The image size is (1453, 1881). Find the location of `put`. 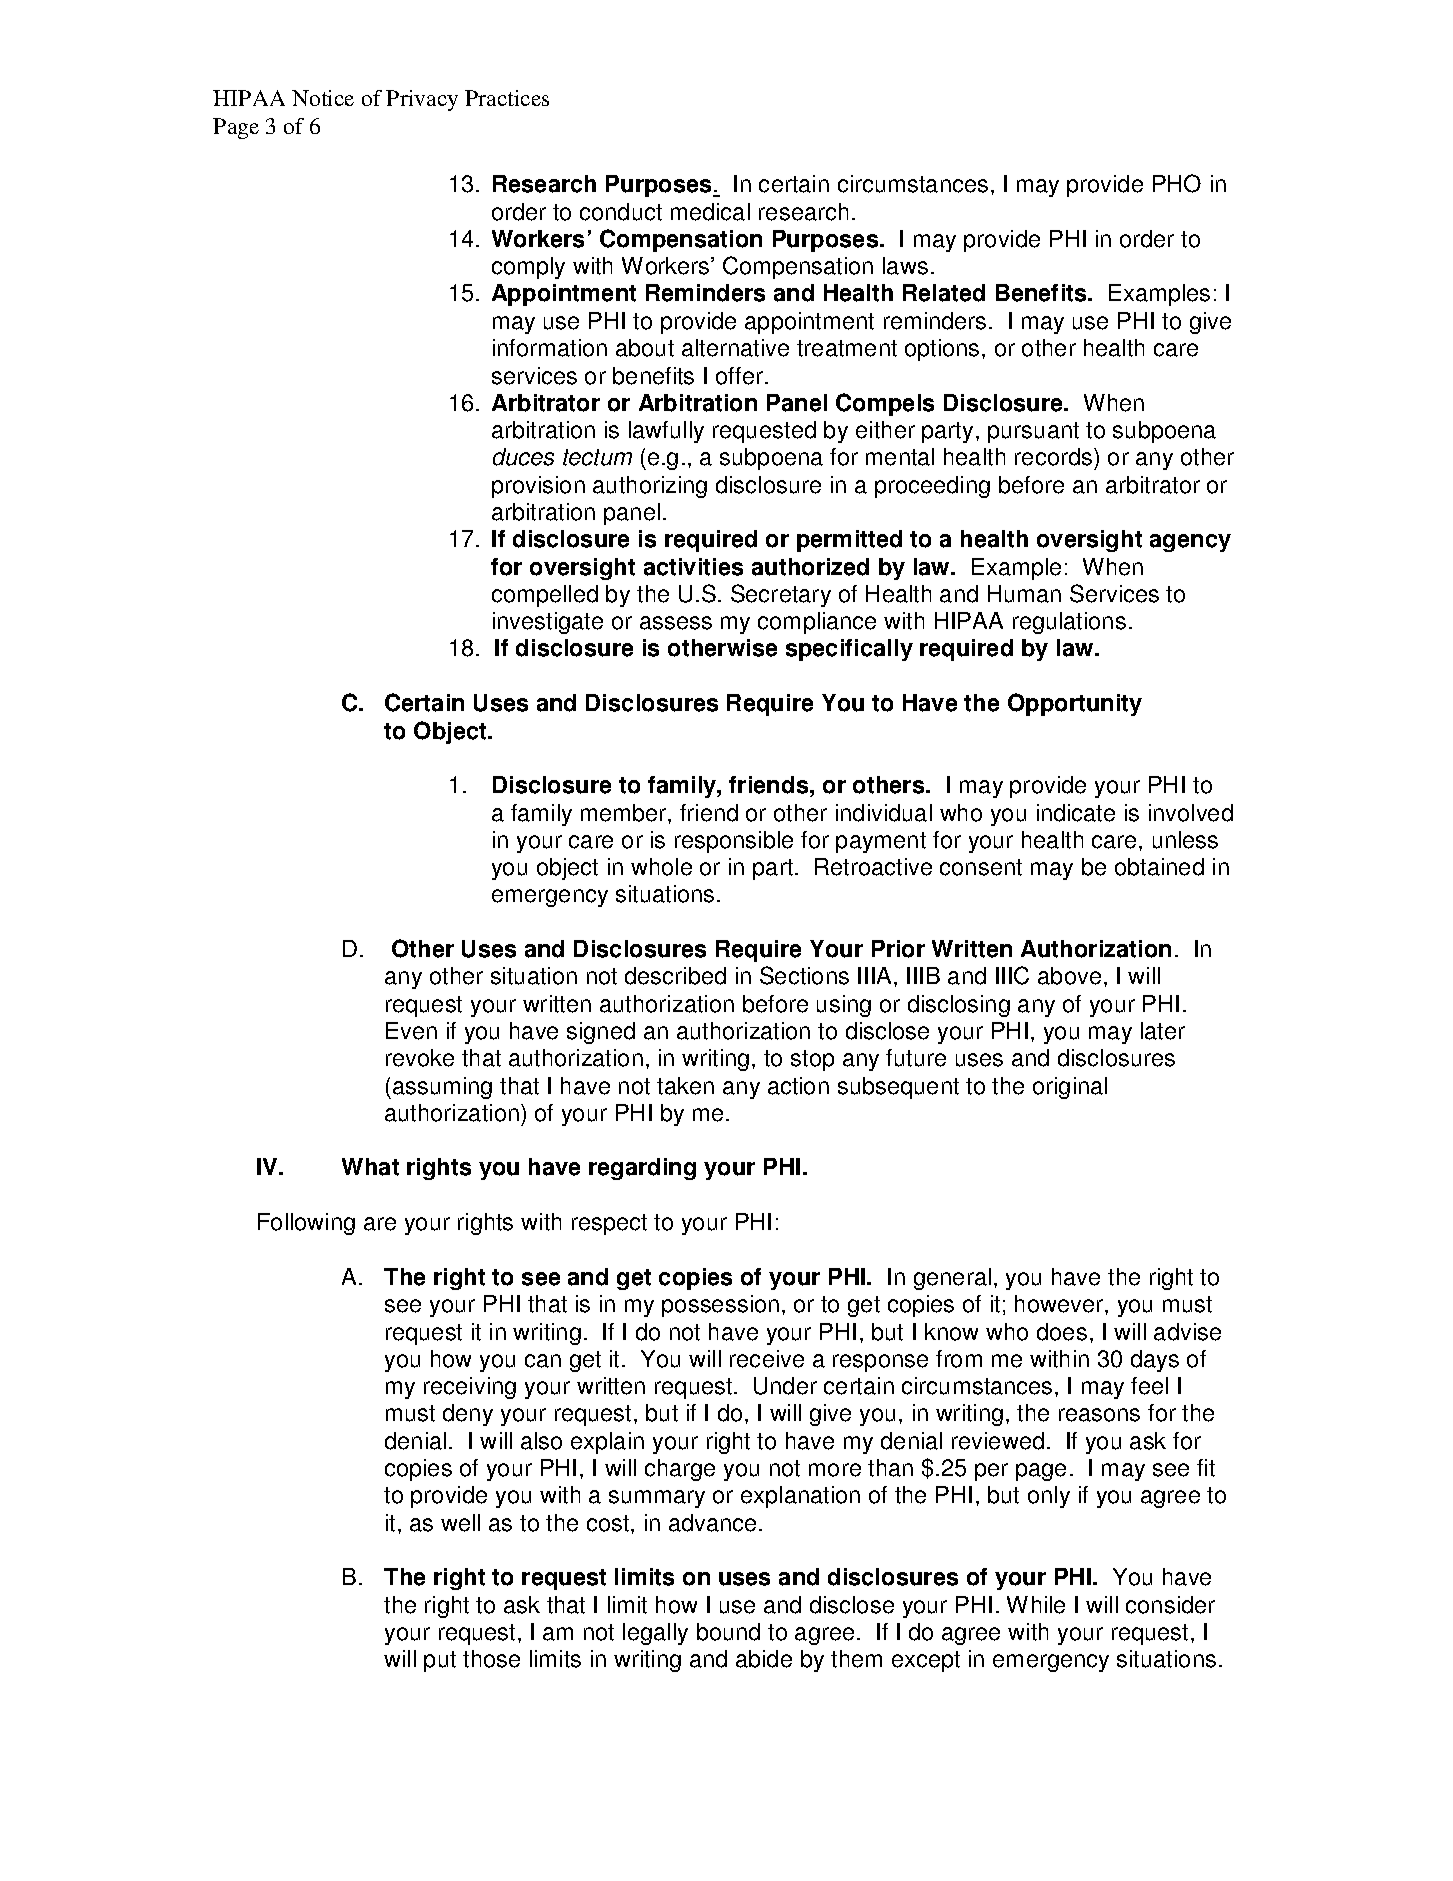

put is located at coordinates (440, 1661).
